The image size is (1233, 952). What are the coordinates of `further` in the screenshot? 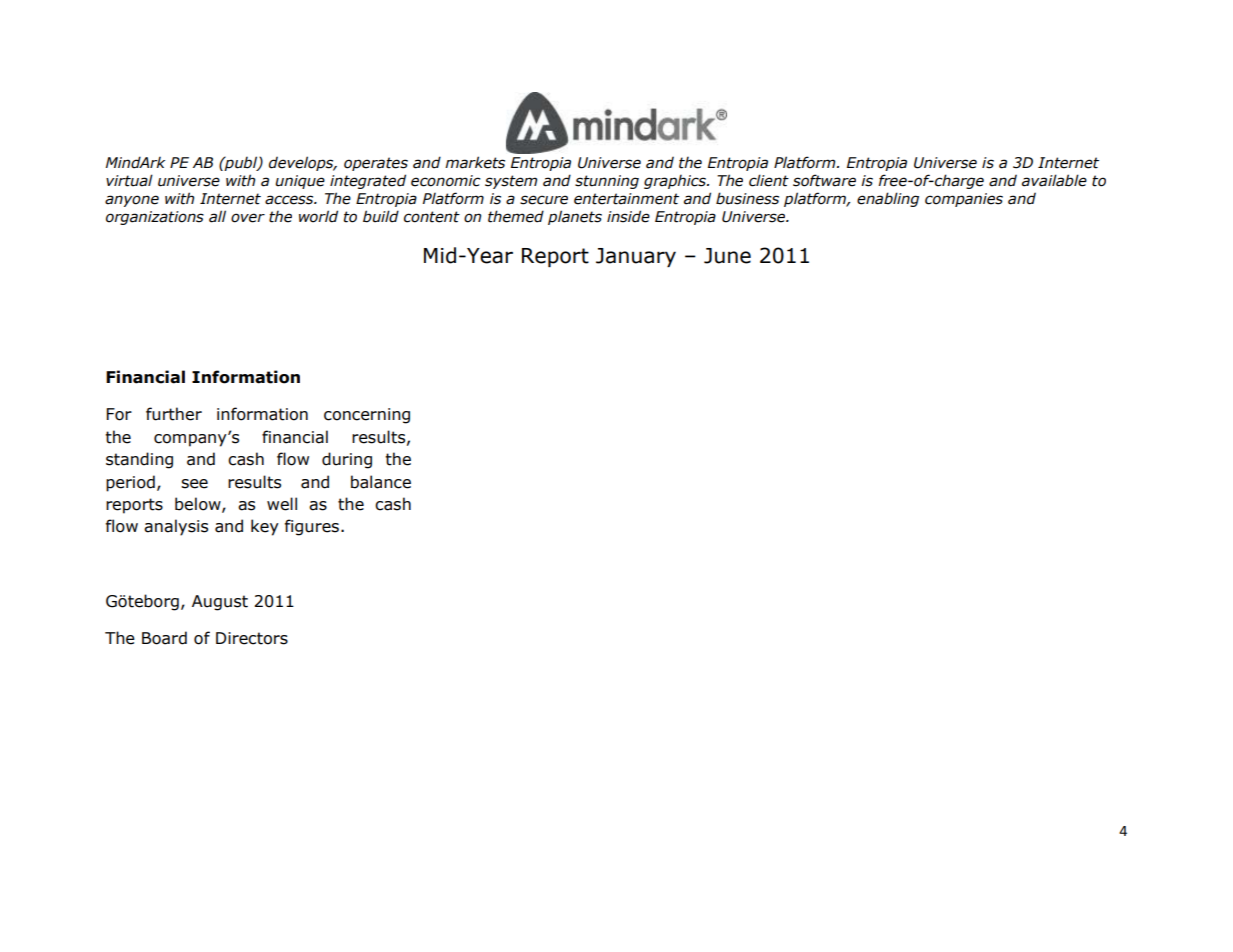 It's located at (174, 414).
